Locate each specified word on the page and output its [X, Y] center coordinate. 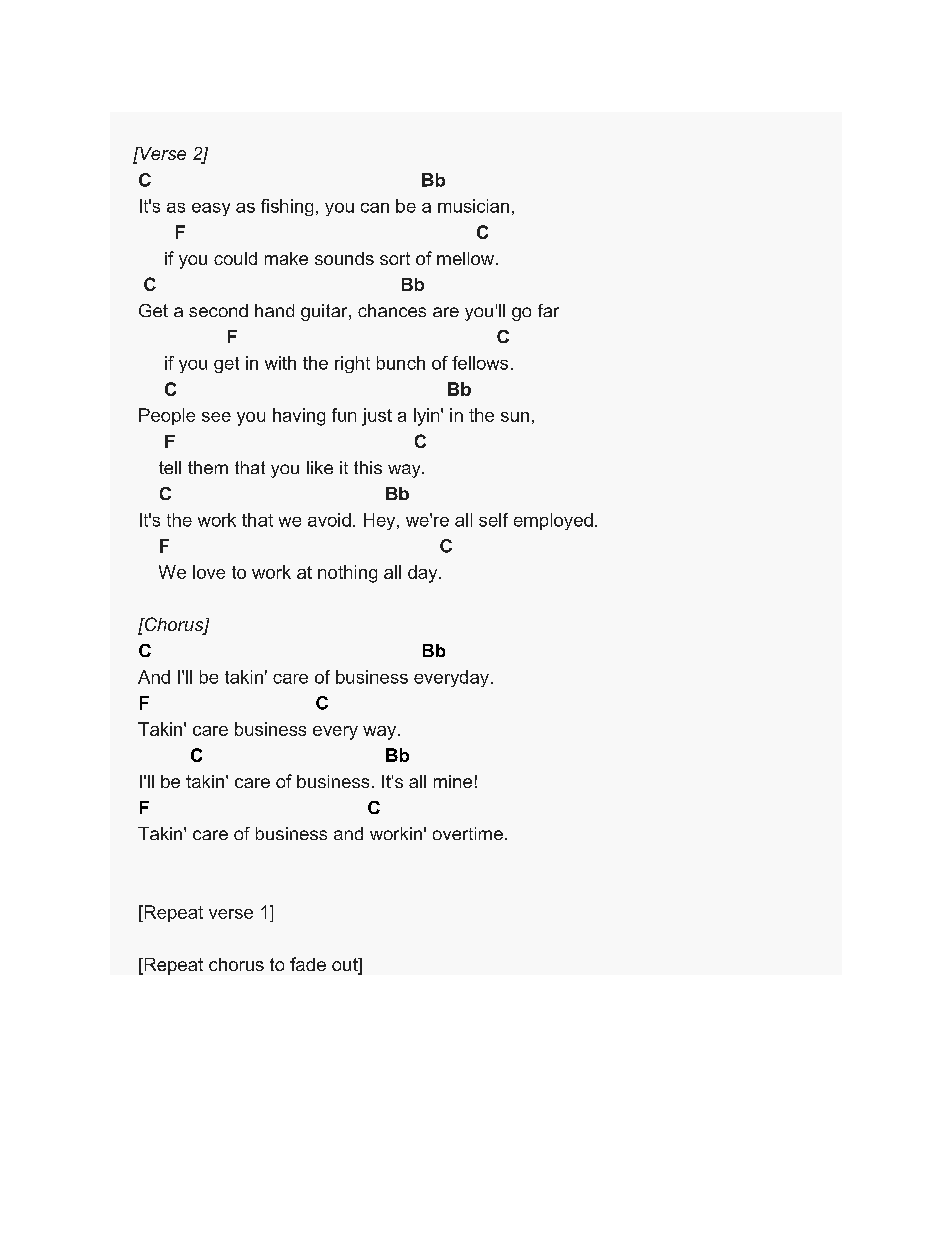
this [368, 467]
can [375, 208]
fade [308, 964]
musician [473, 206]
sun [515, 417]
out [346, 966]
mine [453, 781]
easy [211, 209]
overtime [468, 833]
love [209, 572]
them [208, 467]
